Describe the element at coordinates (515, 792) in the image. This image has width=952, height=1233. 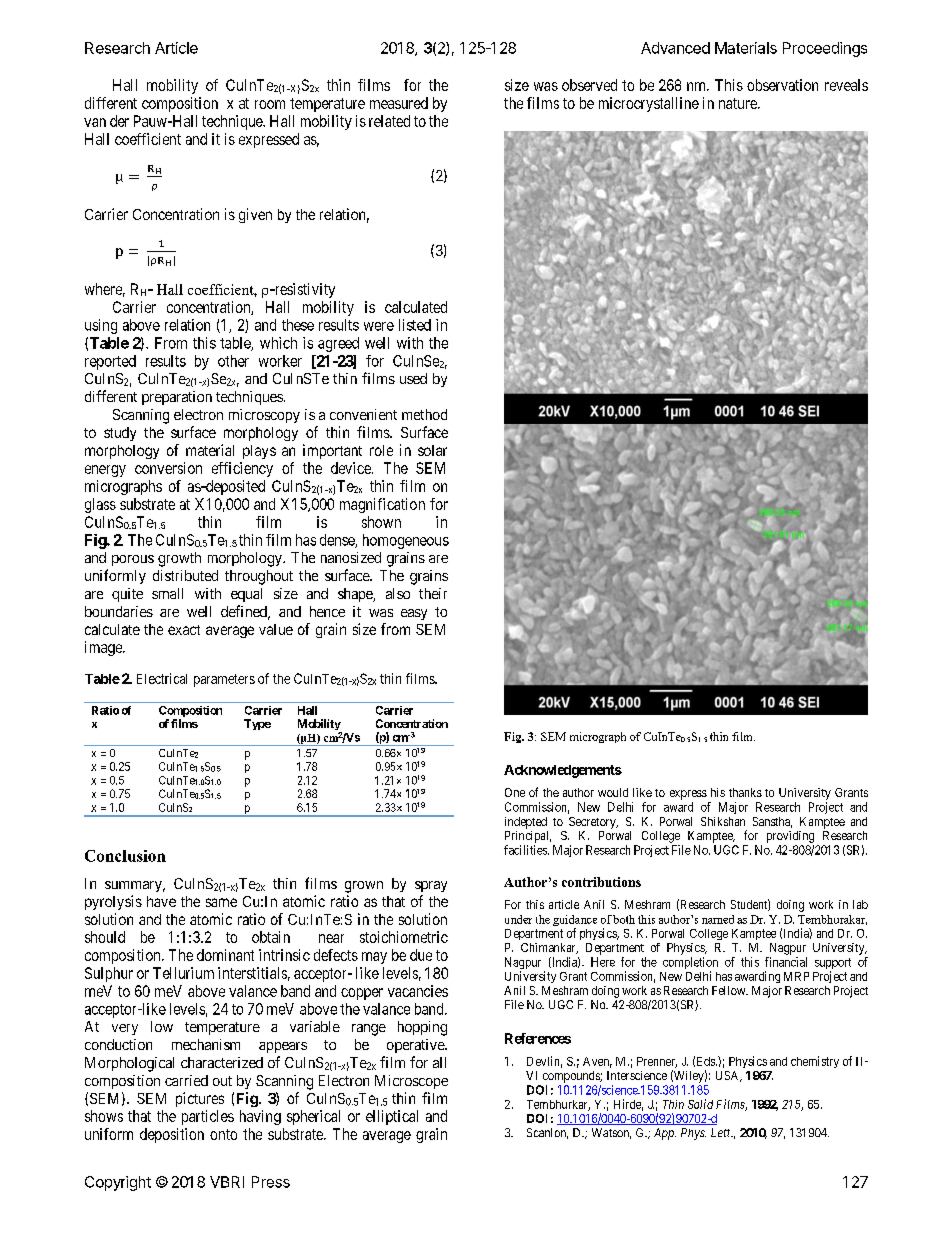
I see `One` at that location.
